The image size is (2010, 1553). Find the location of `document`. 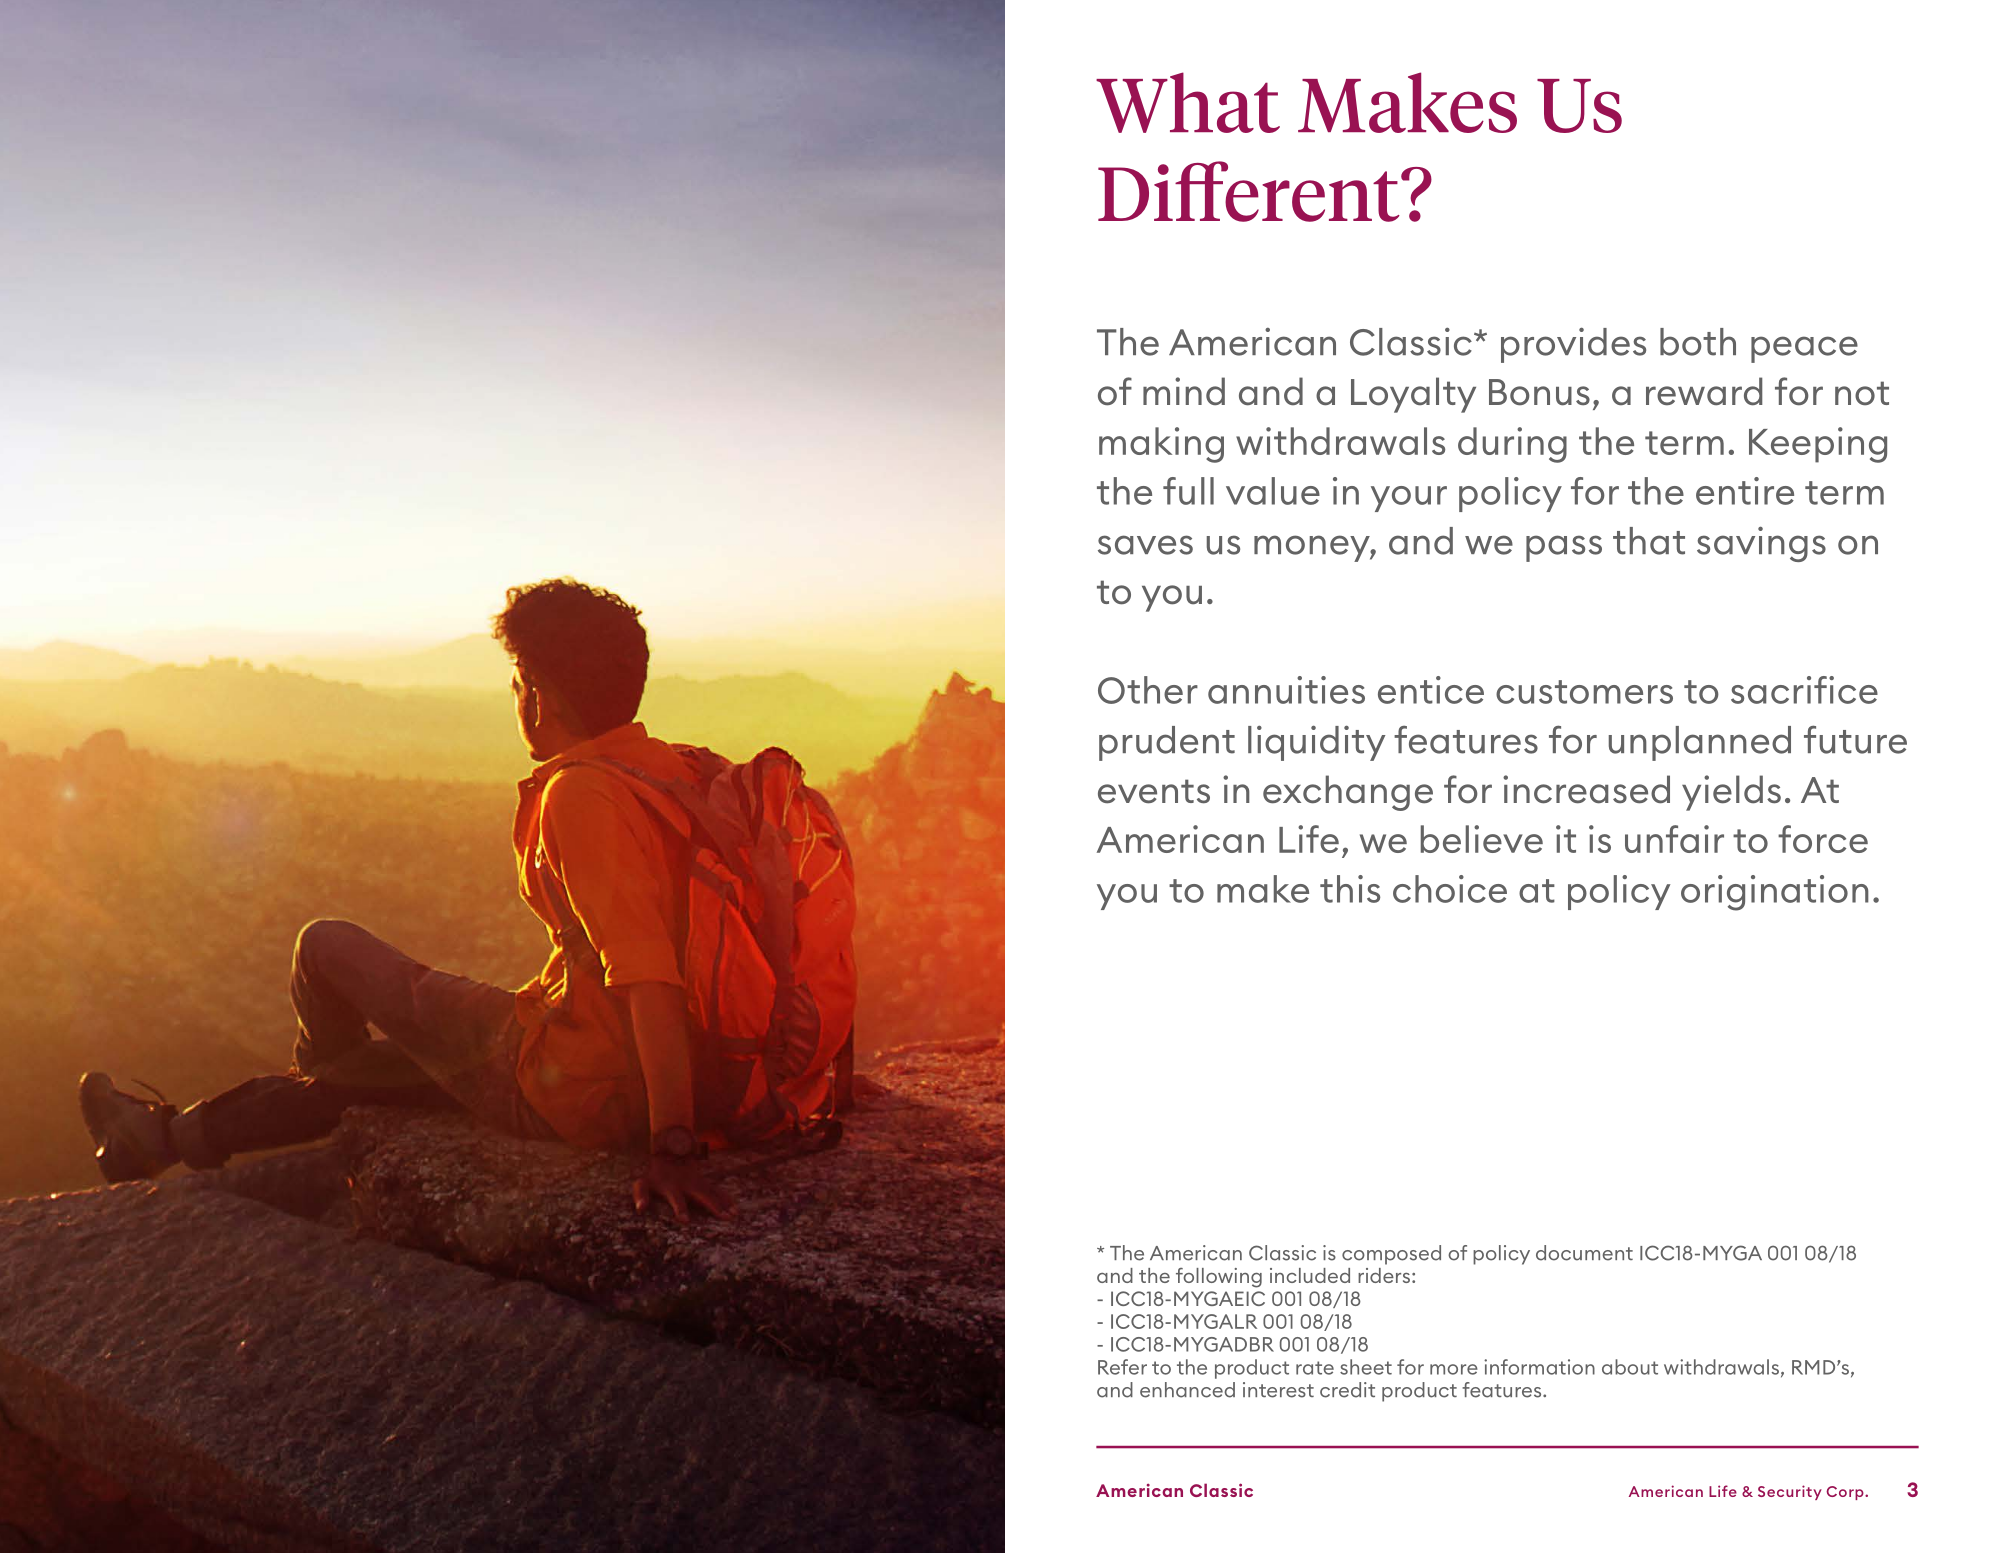

document is located at coordinates (1584, 1253).
